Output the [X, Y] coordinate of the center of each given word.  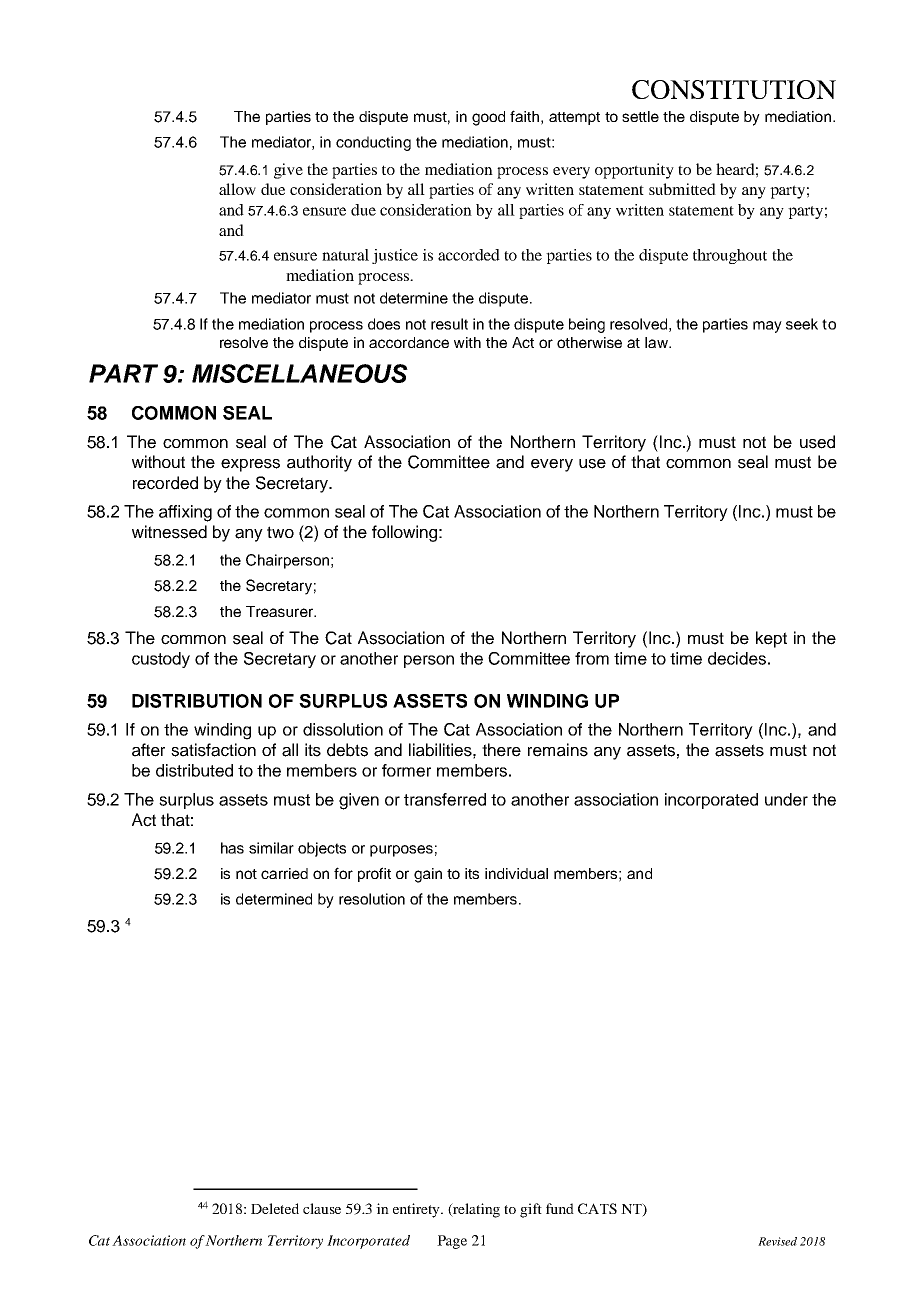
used [817, 442]
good [488, 118]
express [250, 465]
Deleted [275, 1208]
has [232, 848]
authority [319, 463]
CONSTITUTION [734, 89]
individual [516, 873]
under [786, 799]
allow [237, 189]
